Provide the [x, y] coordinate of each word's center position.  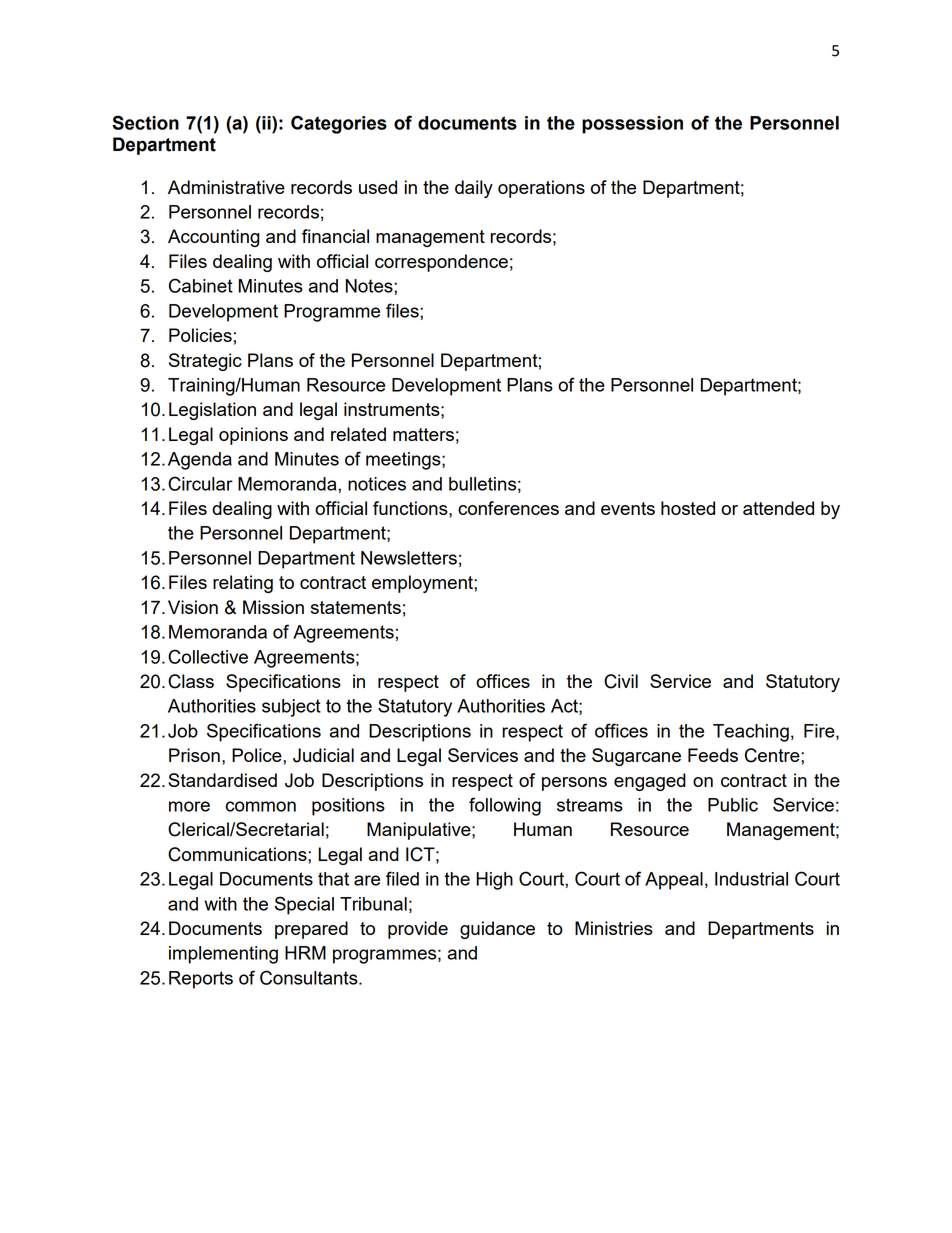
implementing [223, 955]
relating [243, 584]
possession [632, 125]
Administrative [226, 187]
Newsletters [409, 558]
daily [474, 189]
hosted [688, 508]
